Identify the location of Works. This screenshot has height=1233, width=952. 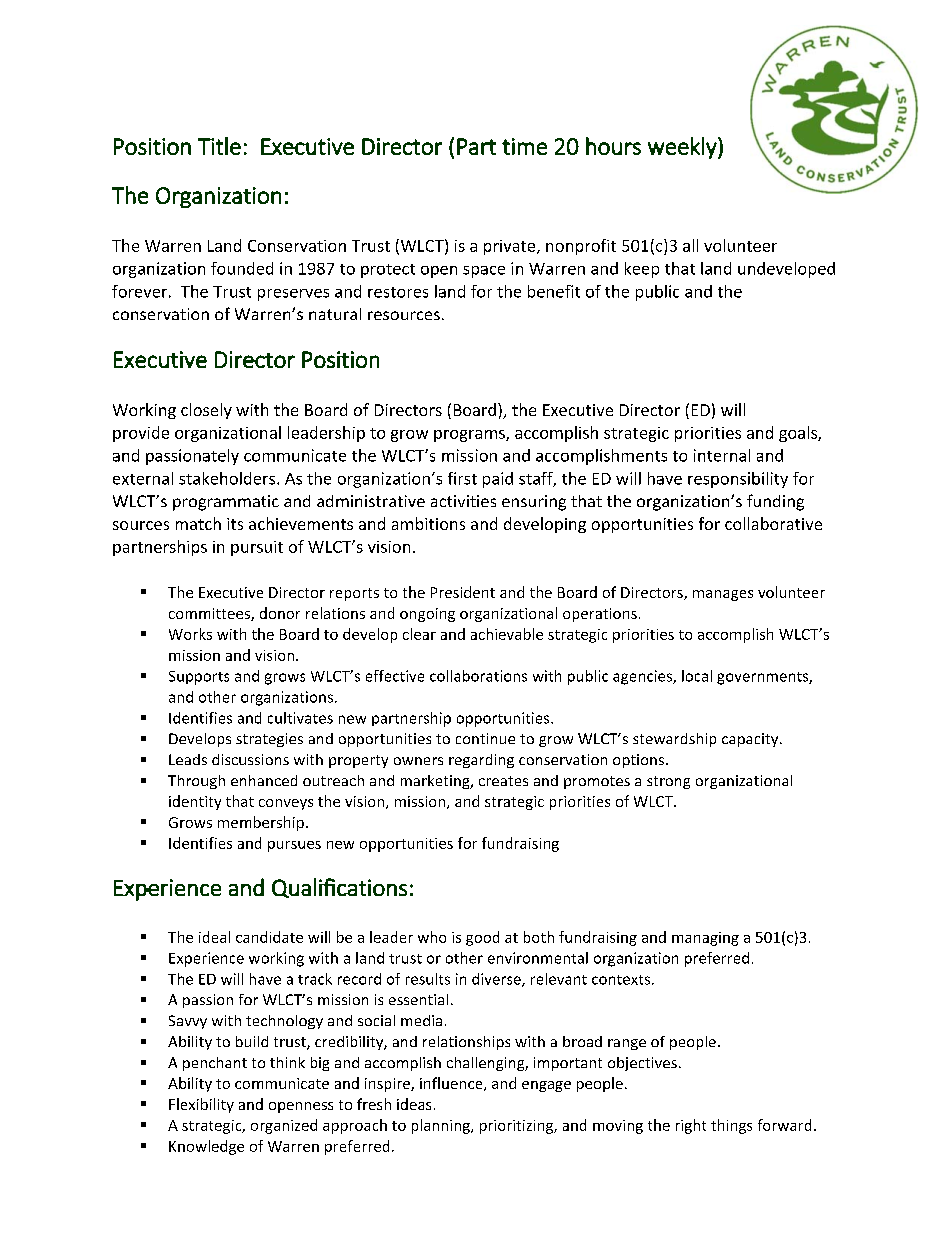
(190, 634).
